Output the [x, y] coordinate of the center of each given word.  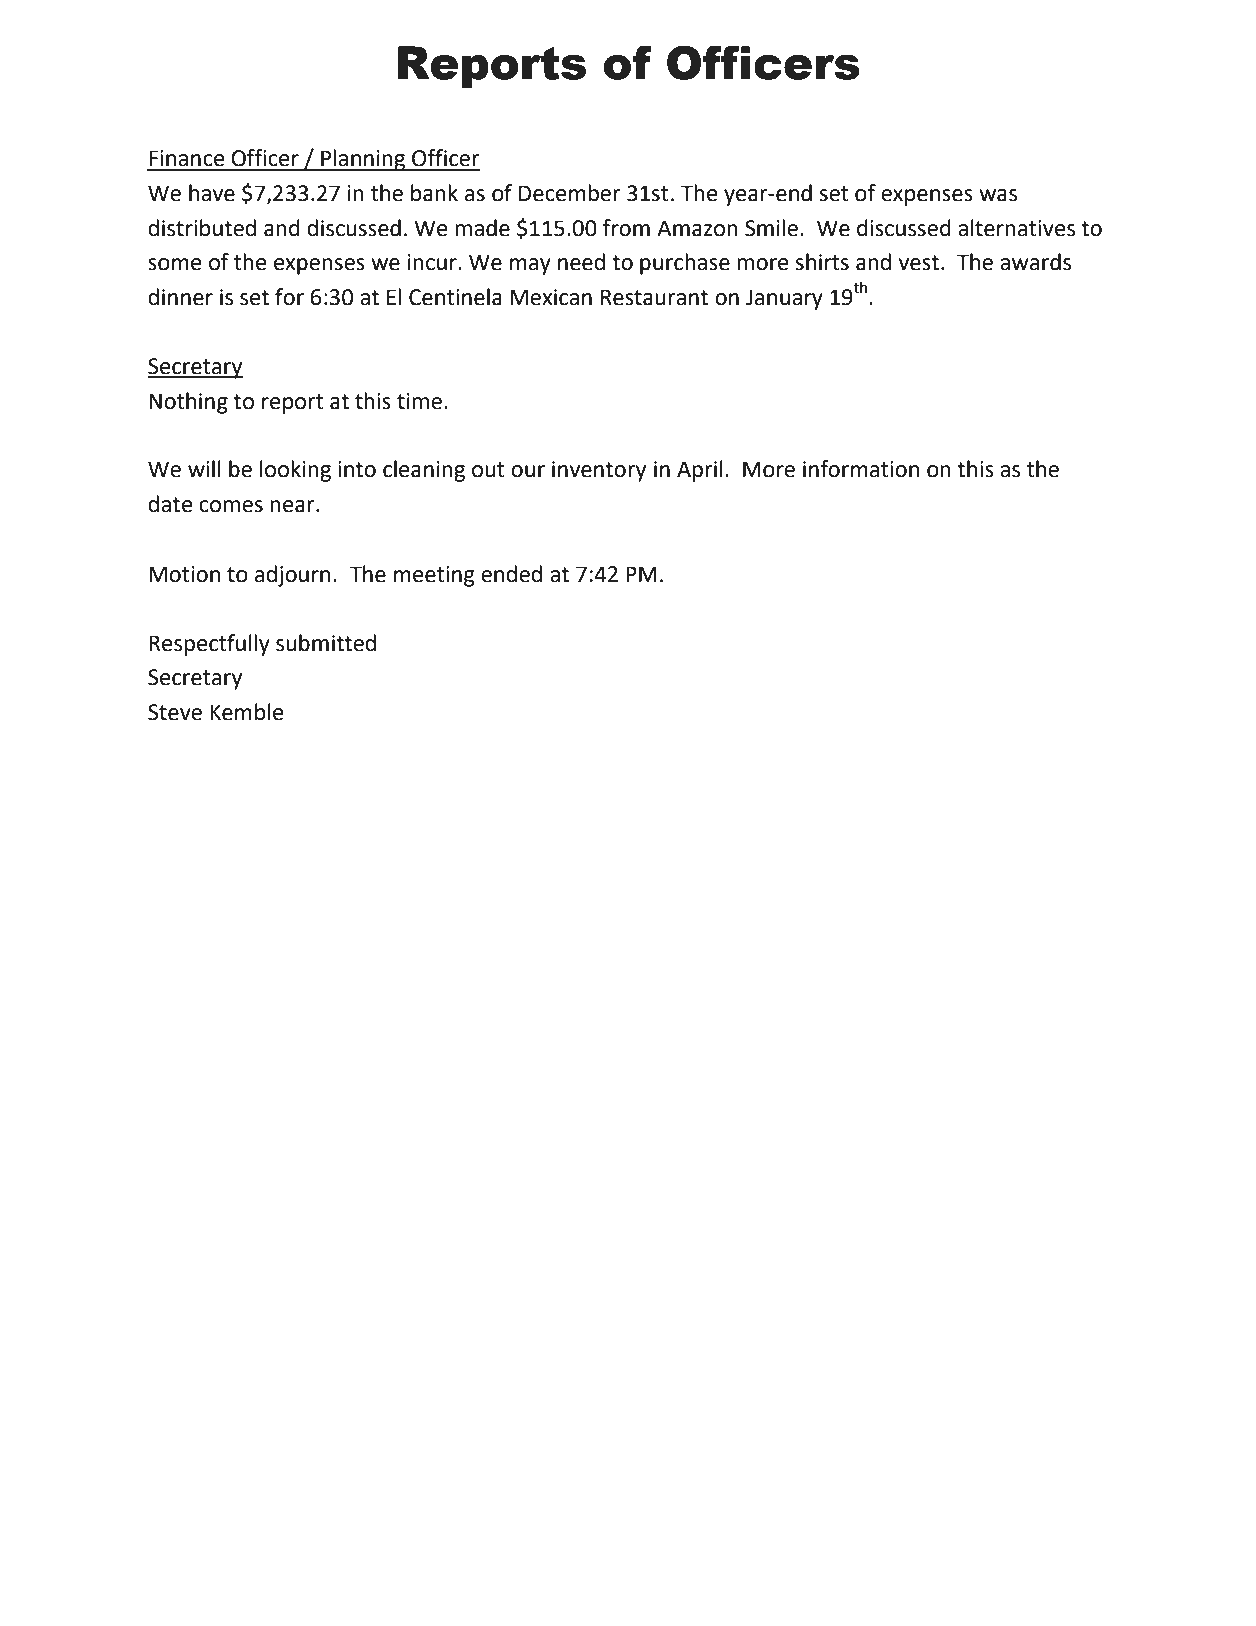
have [212, 193]
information [861, 469]
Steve [175, 712]
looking [295, 471]
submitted [326, 643]
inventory [599, 471]
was [998, 195]
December [570, 193]
